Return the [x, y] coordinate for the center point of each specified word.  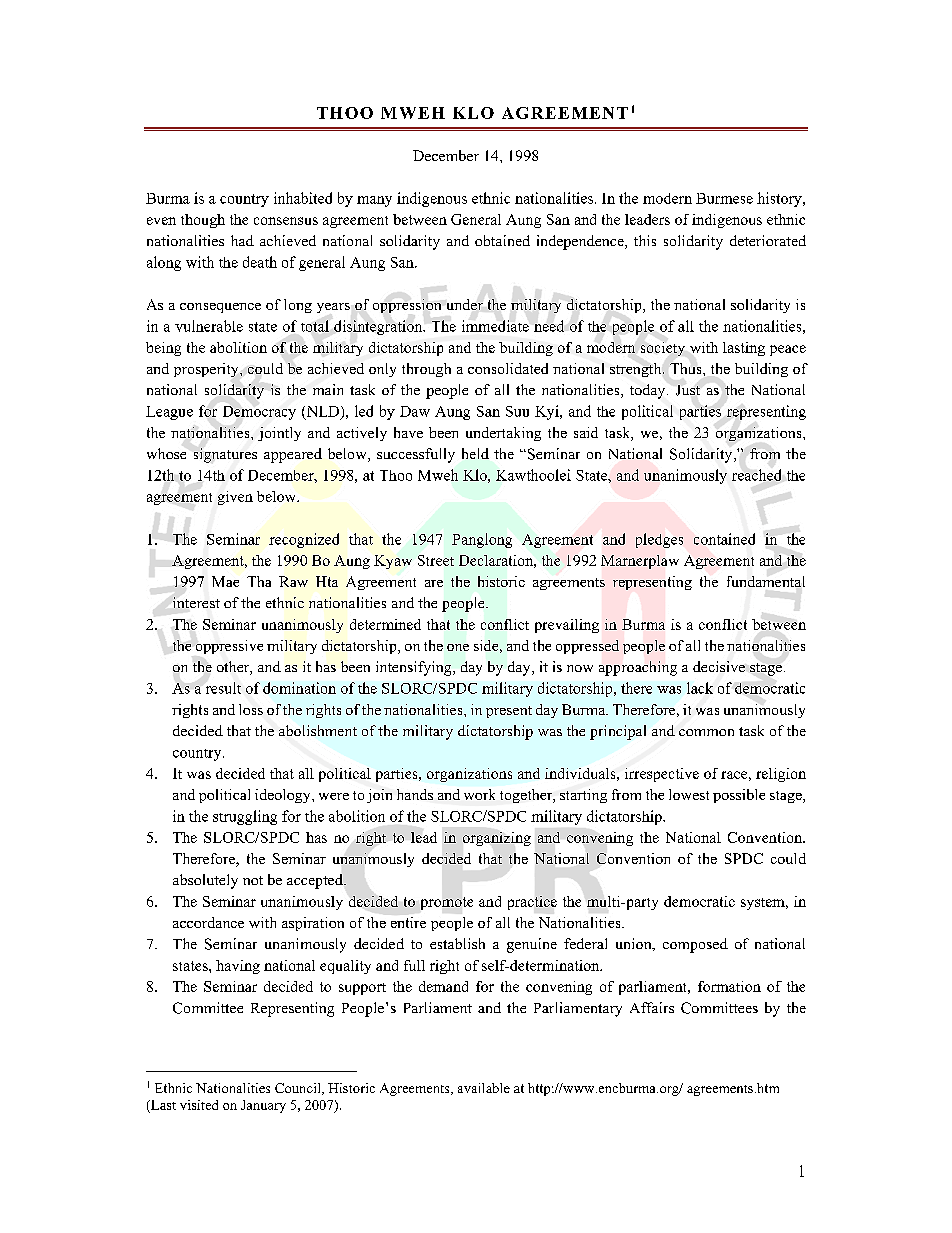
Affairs [652, 1007]
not [253, 880]
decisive [719, 666]
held [475, 453]
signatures [225, 455]
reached [756, 475]
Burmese [724, 198]
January [263, 1106]
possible [739, 796]
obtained [502, 240]
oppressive [229, 647]
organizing [497, 839]
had [242, 240]
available [484, 1088]
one [458, 647]
